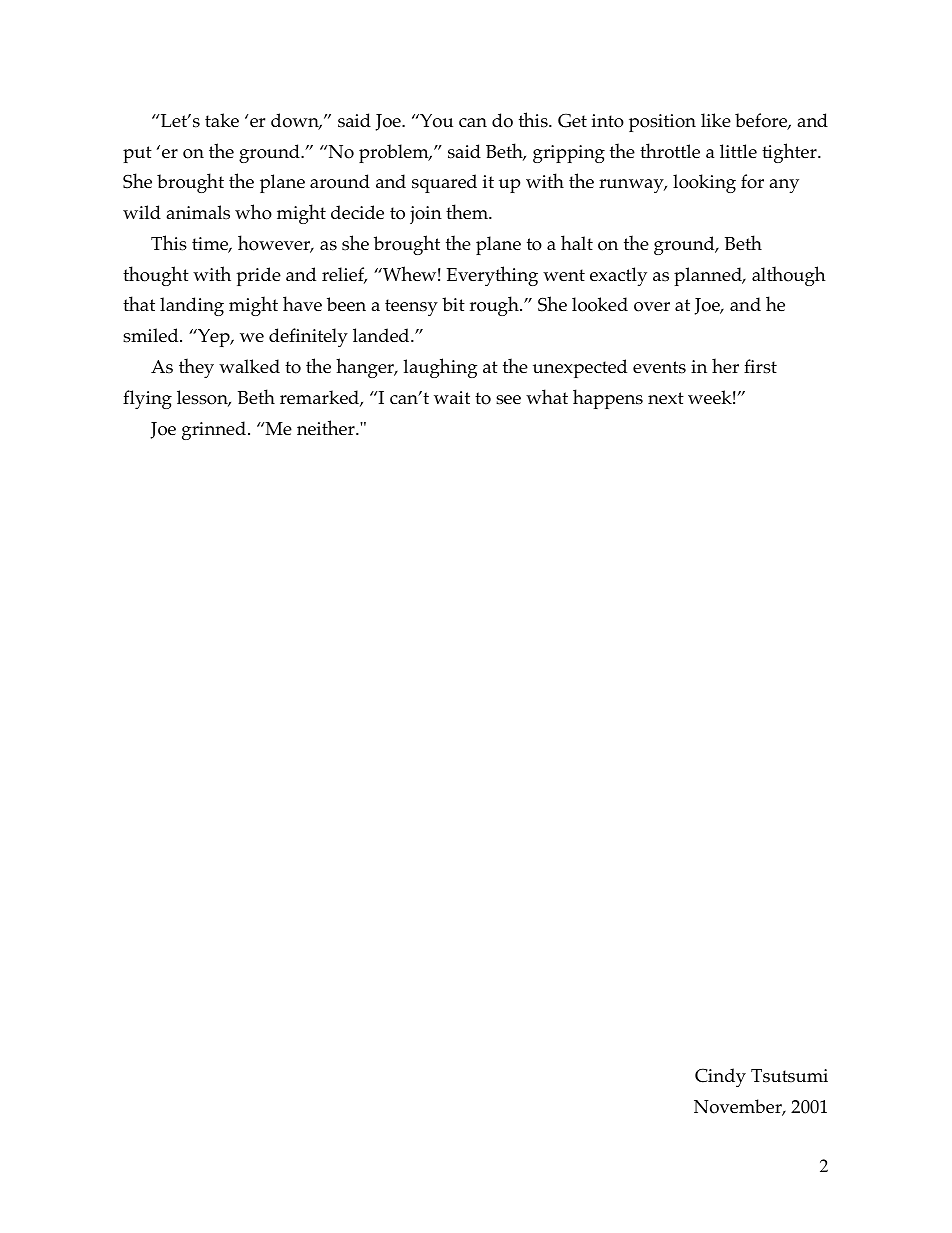 The image size is (952, 1233). Describe the element at coordinates (435, 121) in the screenshot. I see `You` at that location.
